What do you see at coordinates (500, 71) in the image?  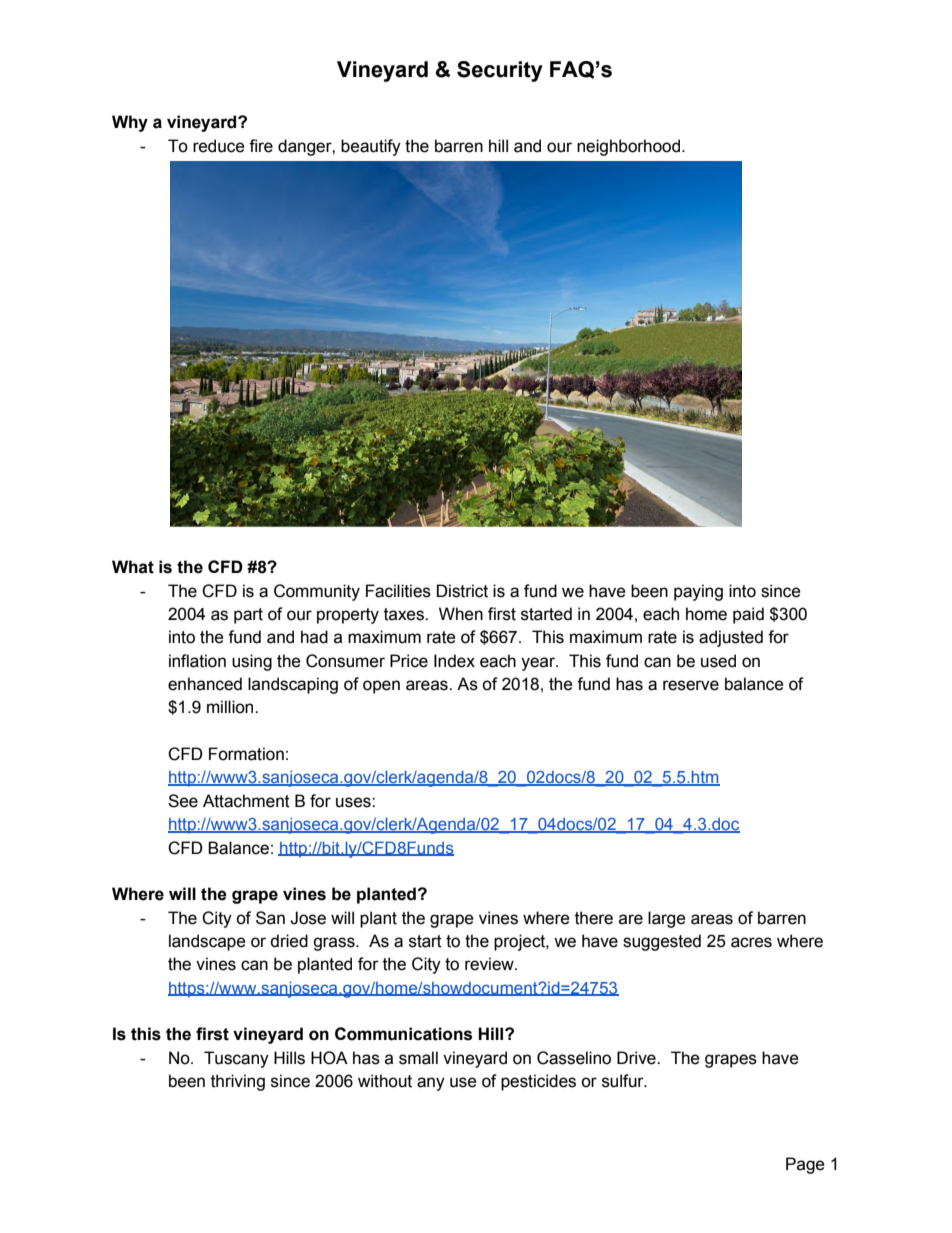 I see `Security` at bounding box center [500, 71].
